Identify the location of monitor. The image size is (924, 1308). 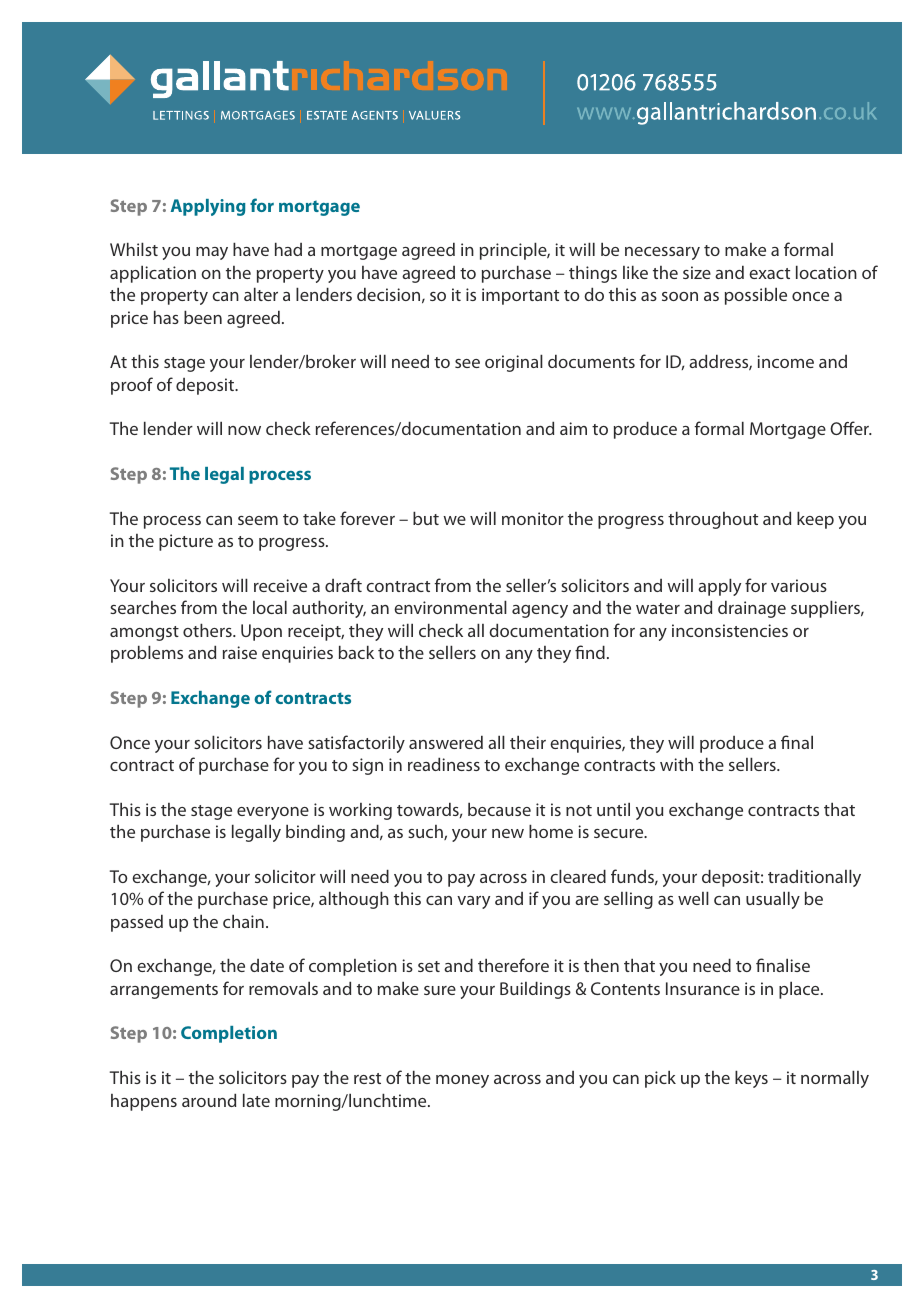
(533, 518).
